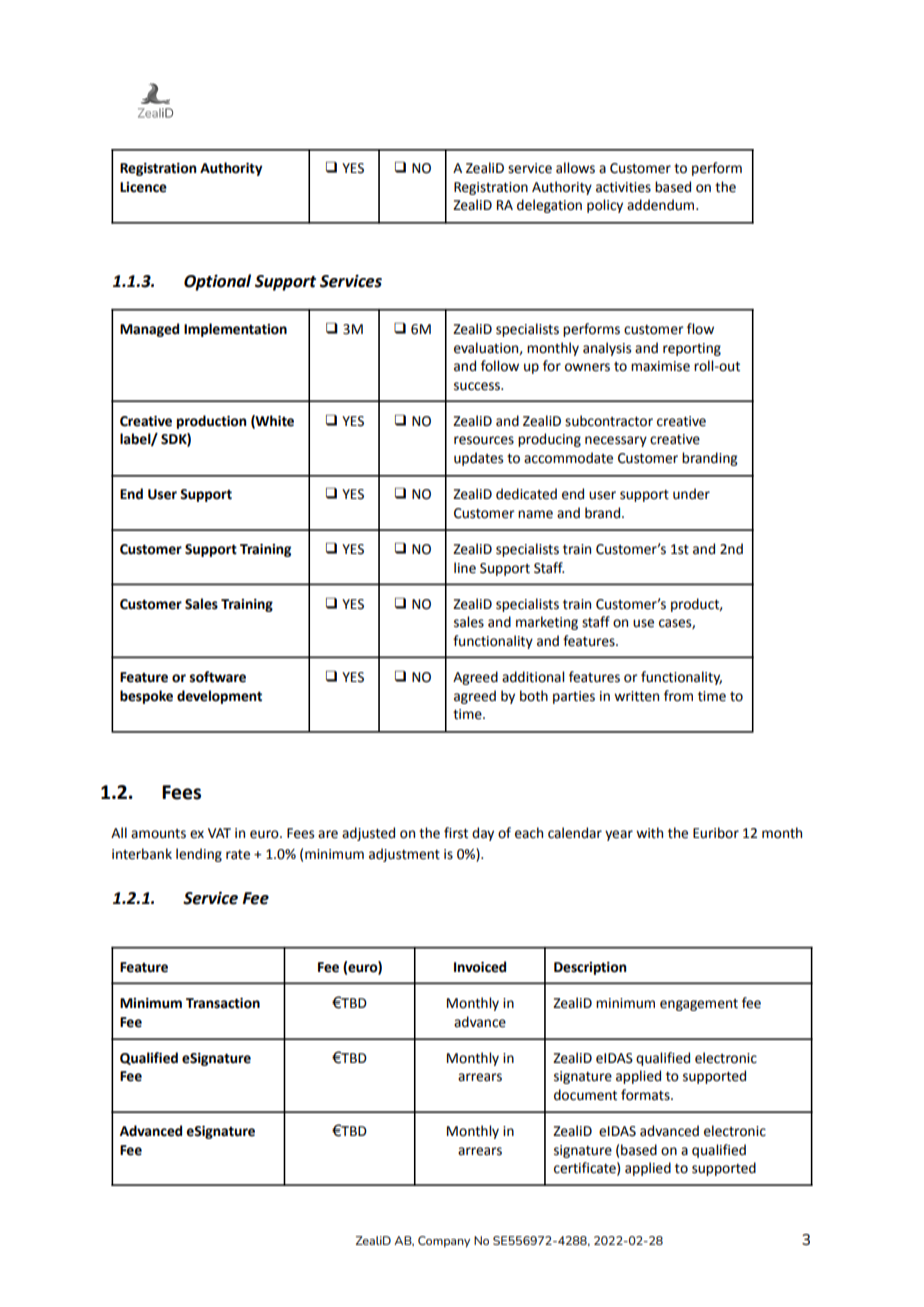 The height and width of the image is (1307, 924). What do you see at coordinates (143, 187) in the image?
I see `Licence` at bounding box center [143, 187].
